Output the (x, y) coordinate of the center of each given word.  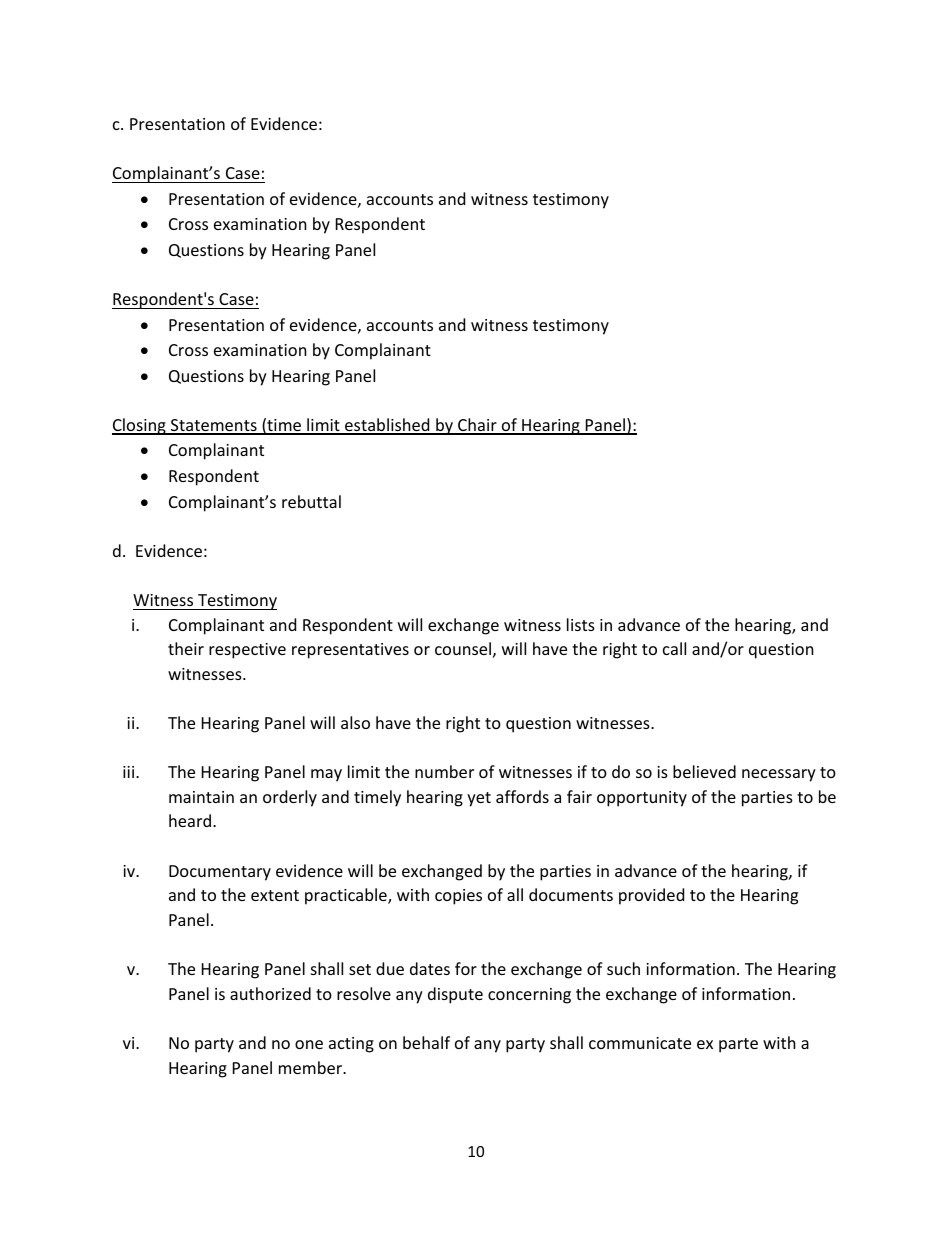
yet (479, 799)
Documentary (220, 873)
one (309, 1044)
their (186, 648)
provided (651, 896)
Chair (477, 426)
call (674, 648)
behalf (426, 1042)
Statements (214, 426)
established (387, 426)
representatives (350, 651)
